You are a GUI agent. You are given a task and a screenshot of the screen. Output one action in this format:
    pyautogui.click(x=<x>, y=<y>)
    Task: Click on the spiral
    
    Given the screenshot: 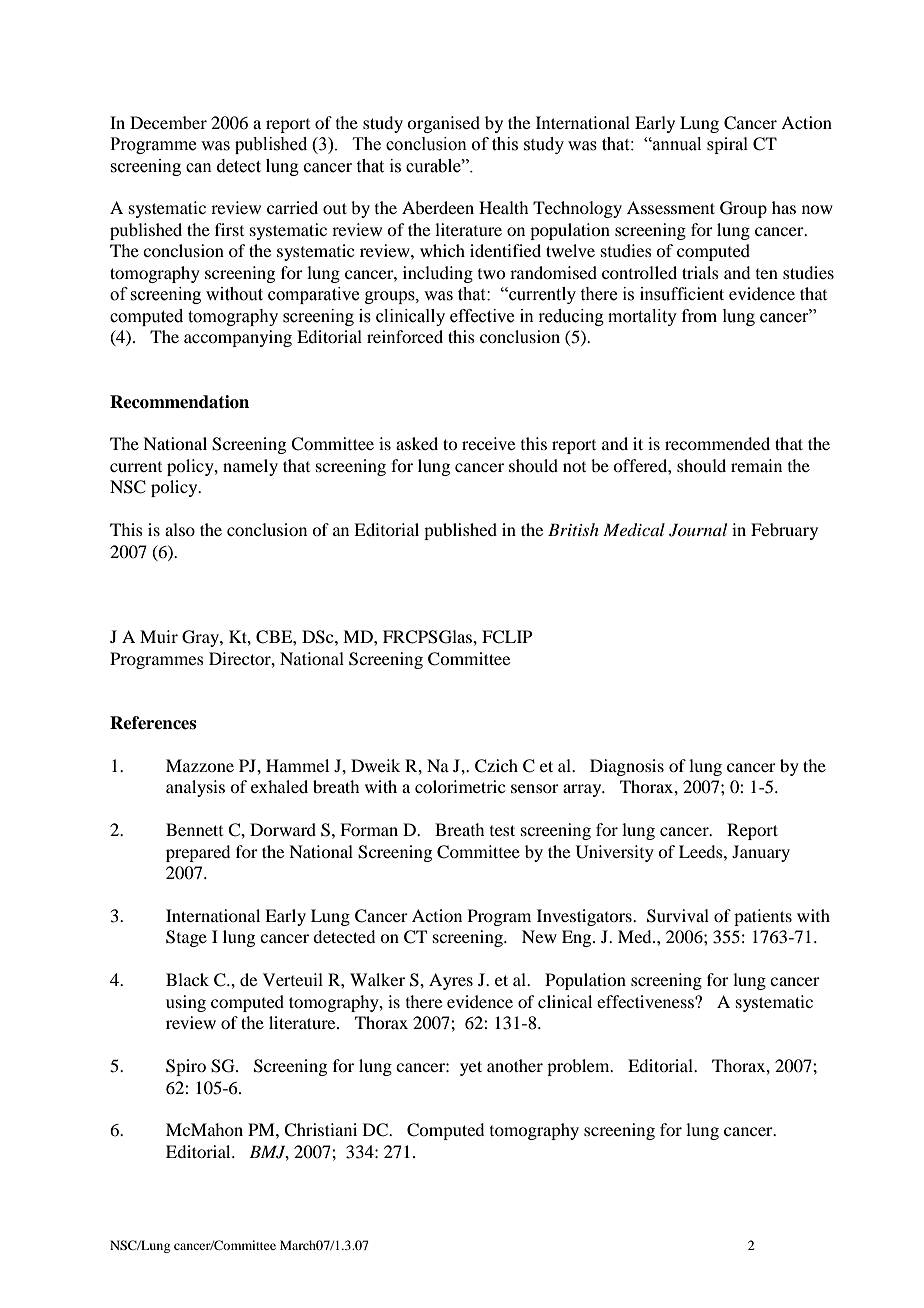 What is the action you would take?
    pyautogui.click(x=727, y=145)
